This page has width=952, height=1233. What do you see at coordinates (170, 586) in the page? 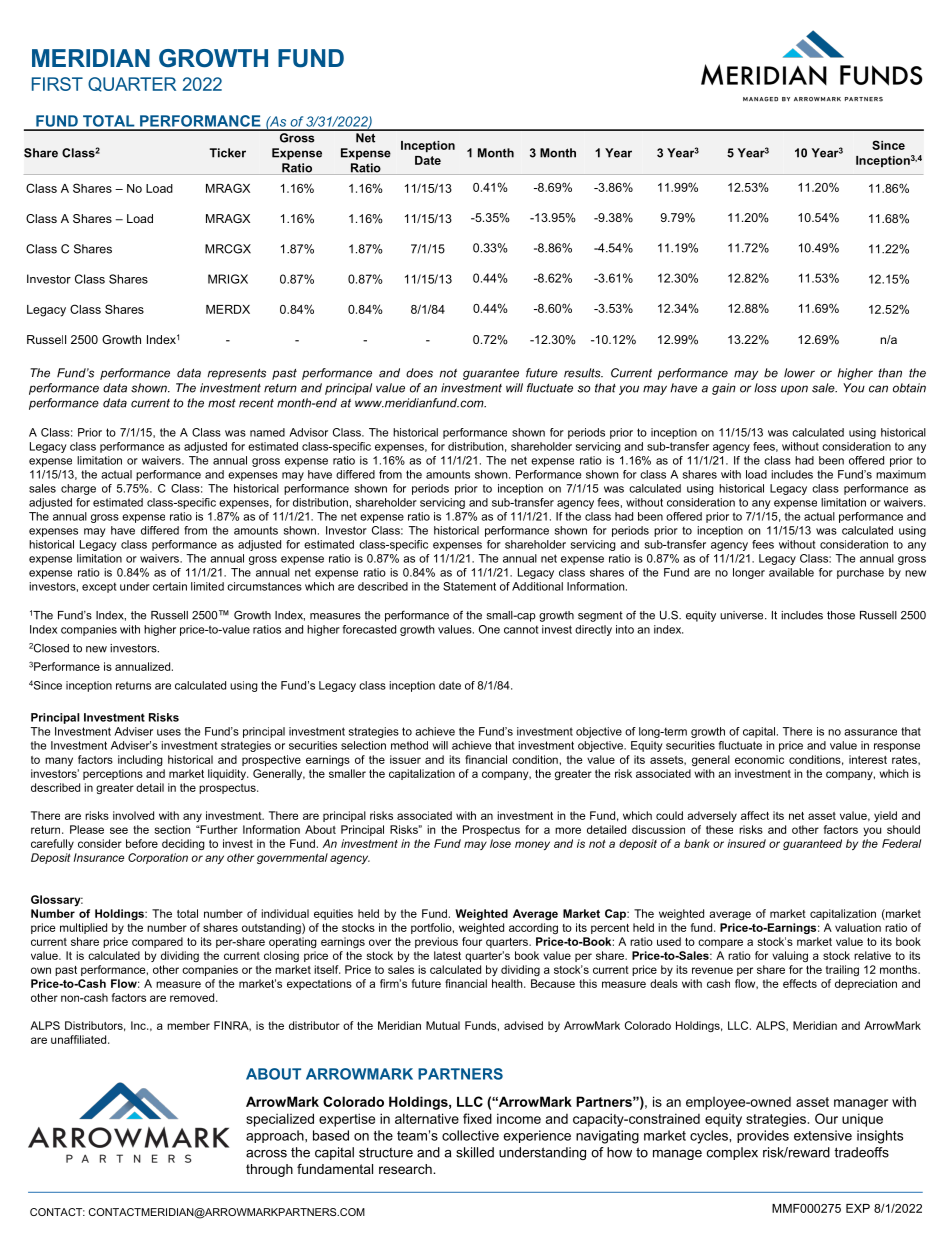
I see `certain` at bounding box center [170, 586].
